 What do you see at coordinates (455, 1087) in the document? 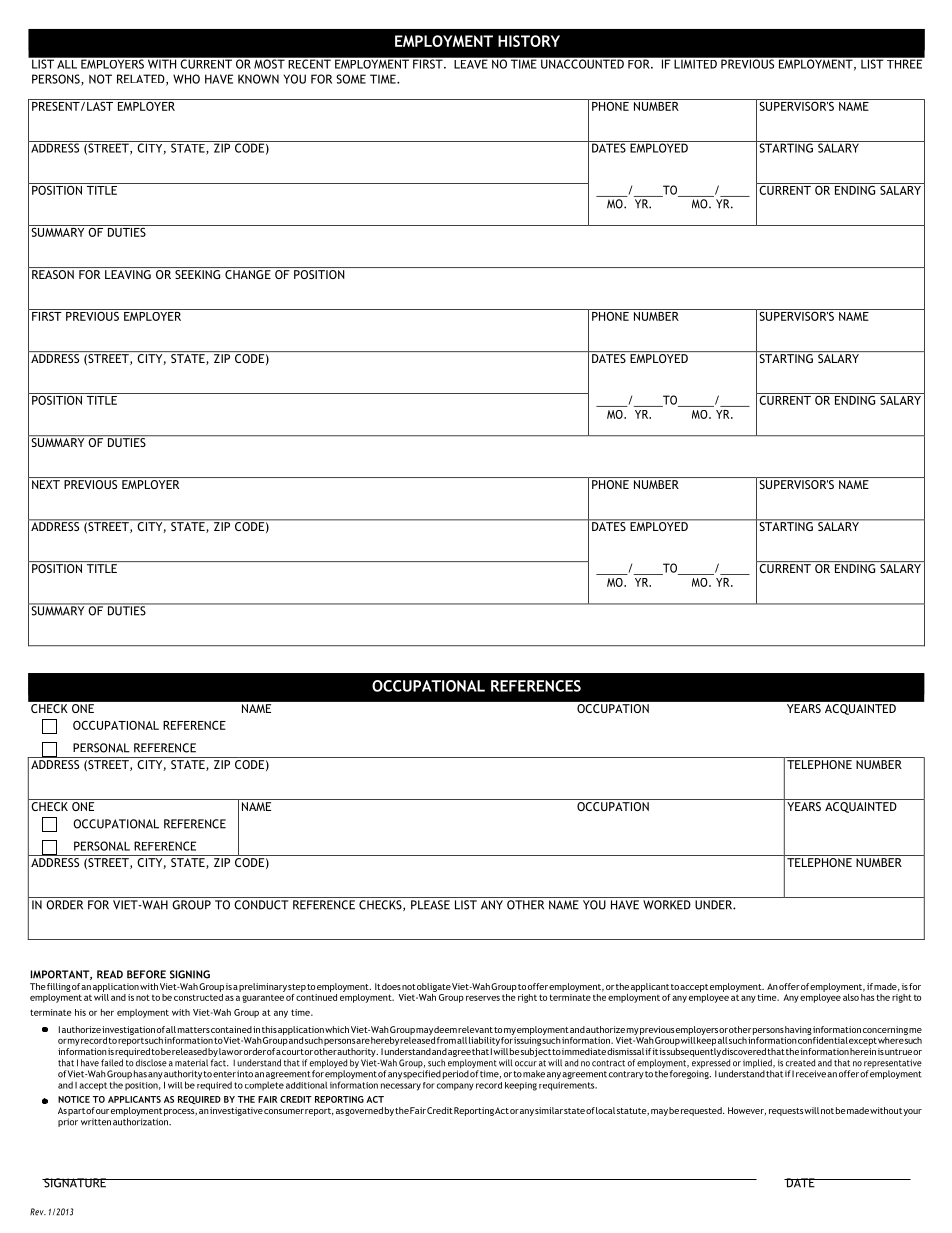
I see `company` at bounding box center [455, 1087].
